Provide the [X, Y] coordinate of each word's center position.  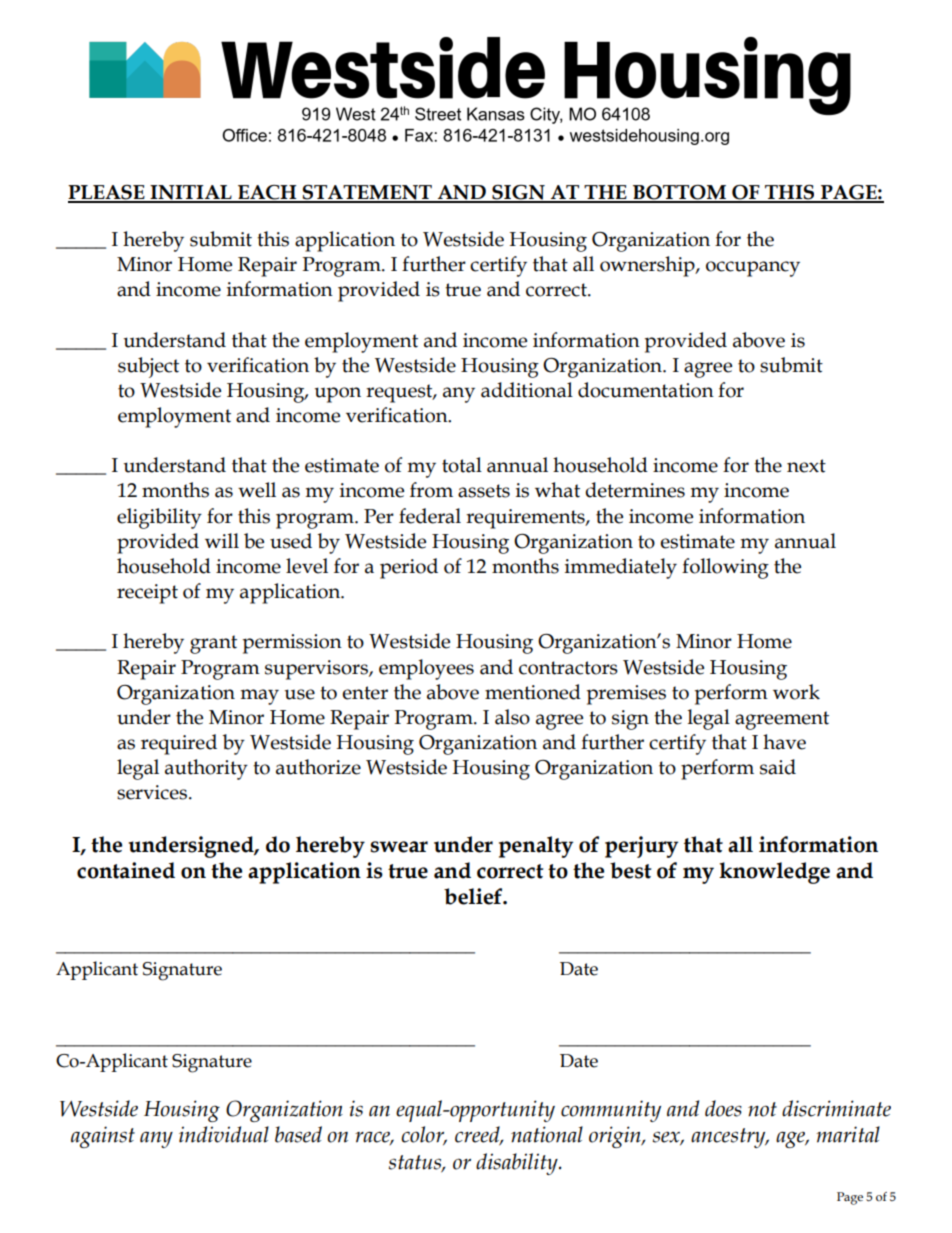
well [257, 490]
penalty [536, 847]
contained [126, 870]
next [806, 466]
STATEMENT [367, 193]
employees [426, 669]
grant [213, 644]
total [462, 465]
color [424, 1135]
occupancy [753, 269]
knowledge [774, 873]
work [796, 692]
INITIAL [191, 193]
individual [224, 1134]
